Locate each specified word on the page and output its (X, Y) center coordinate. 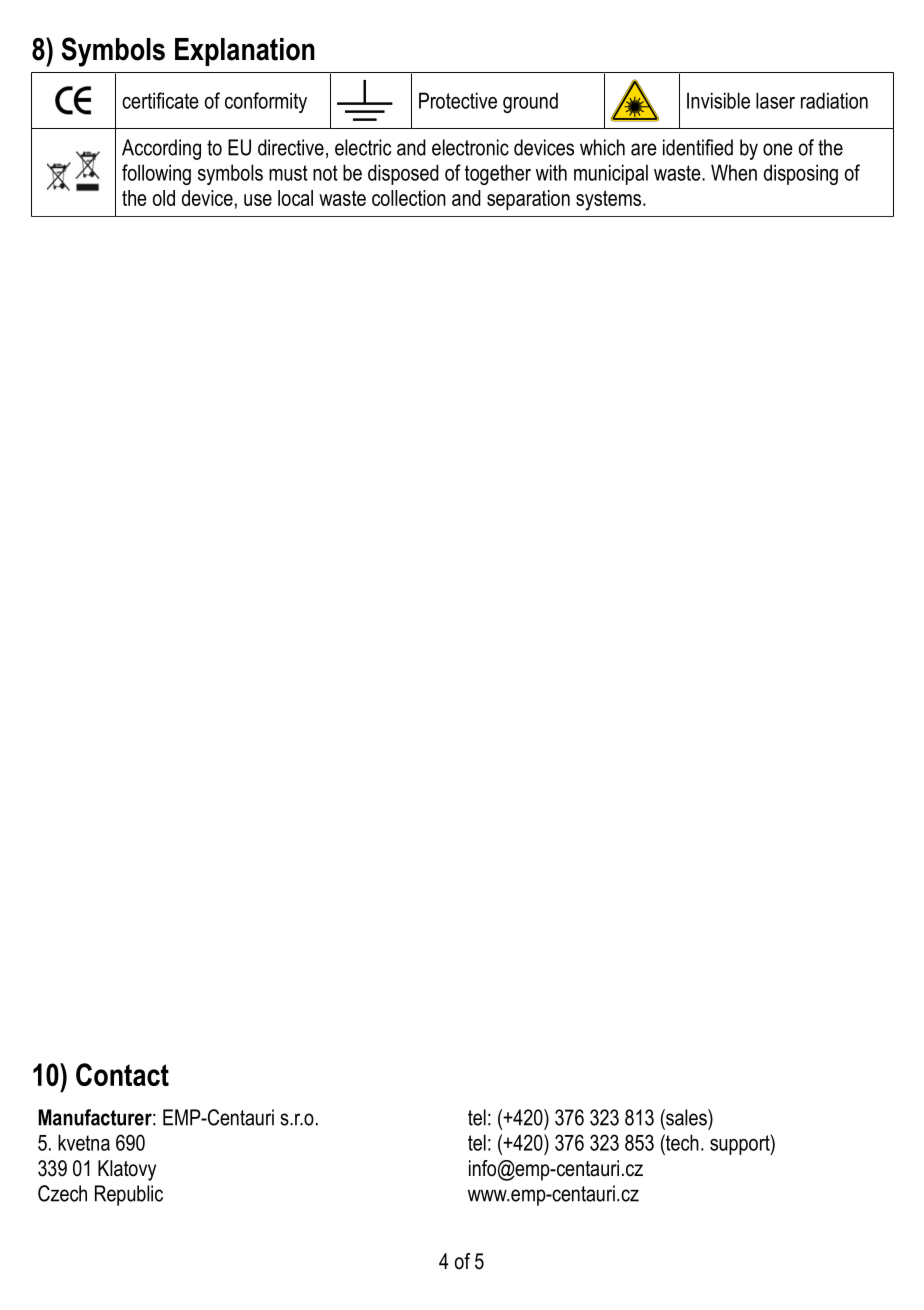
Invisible (718, 100)
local (295, 198)
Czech (62, 1193)
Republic (129, 1195)
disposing (801, 174)
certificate (160, 100)
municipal (611, 174)
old (164, 198)
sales (686, 1117)
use (258, 200)
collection (409, 198)
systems (610, 200)
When (734, 172)
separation (528, 200)
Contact (122, 1074)
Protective (458, 100)
